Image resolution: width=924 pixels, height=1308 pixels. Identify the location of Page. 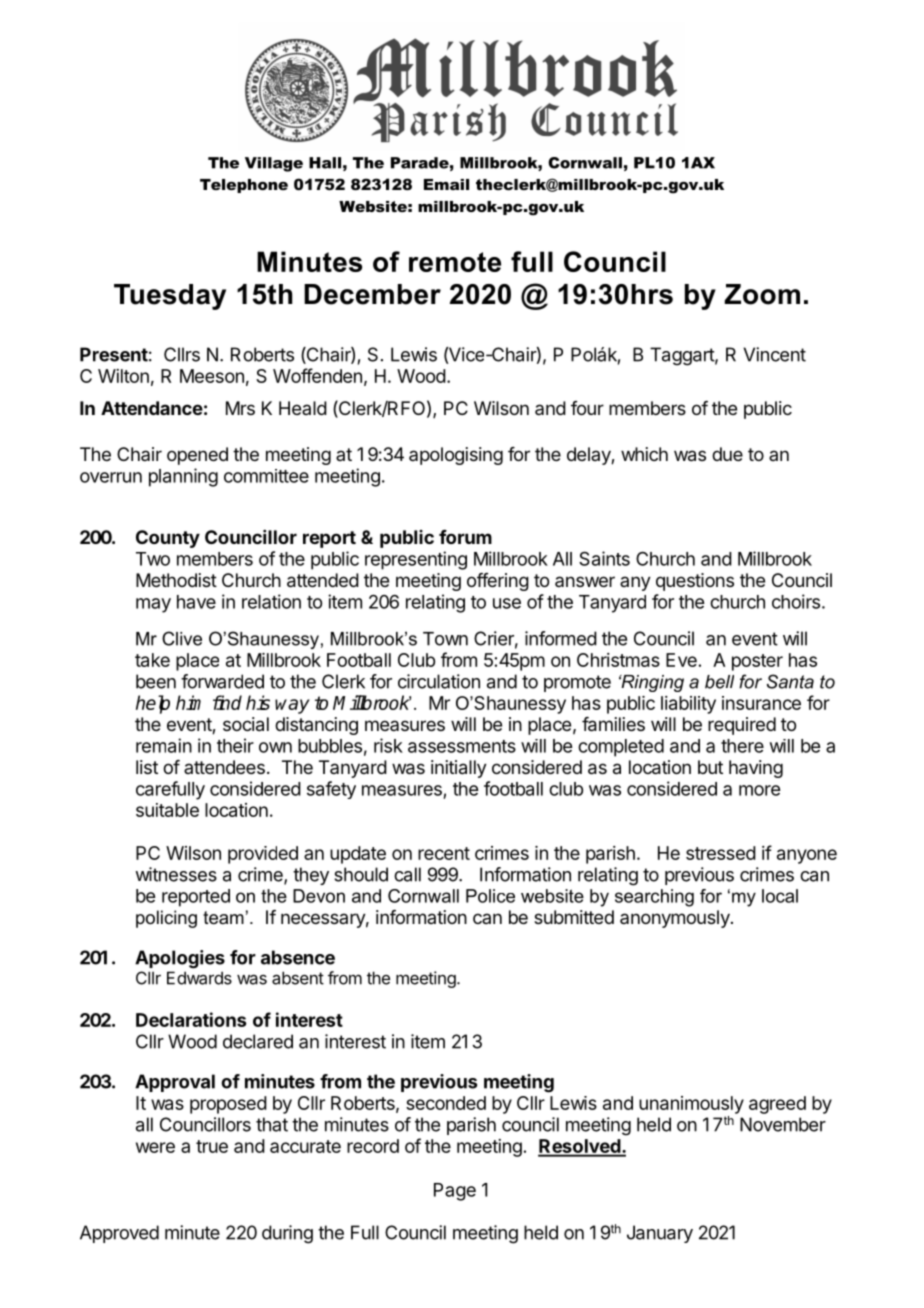
(455, 1192).
